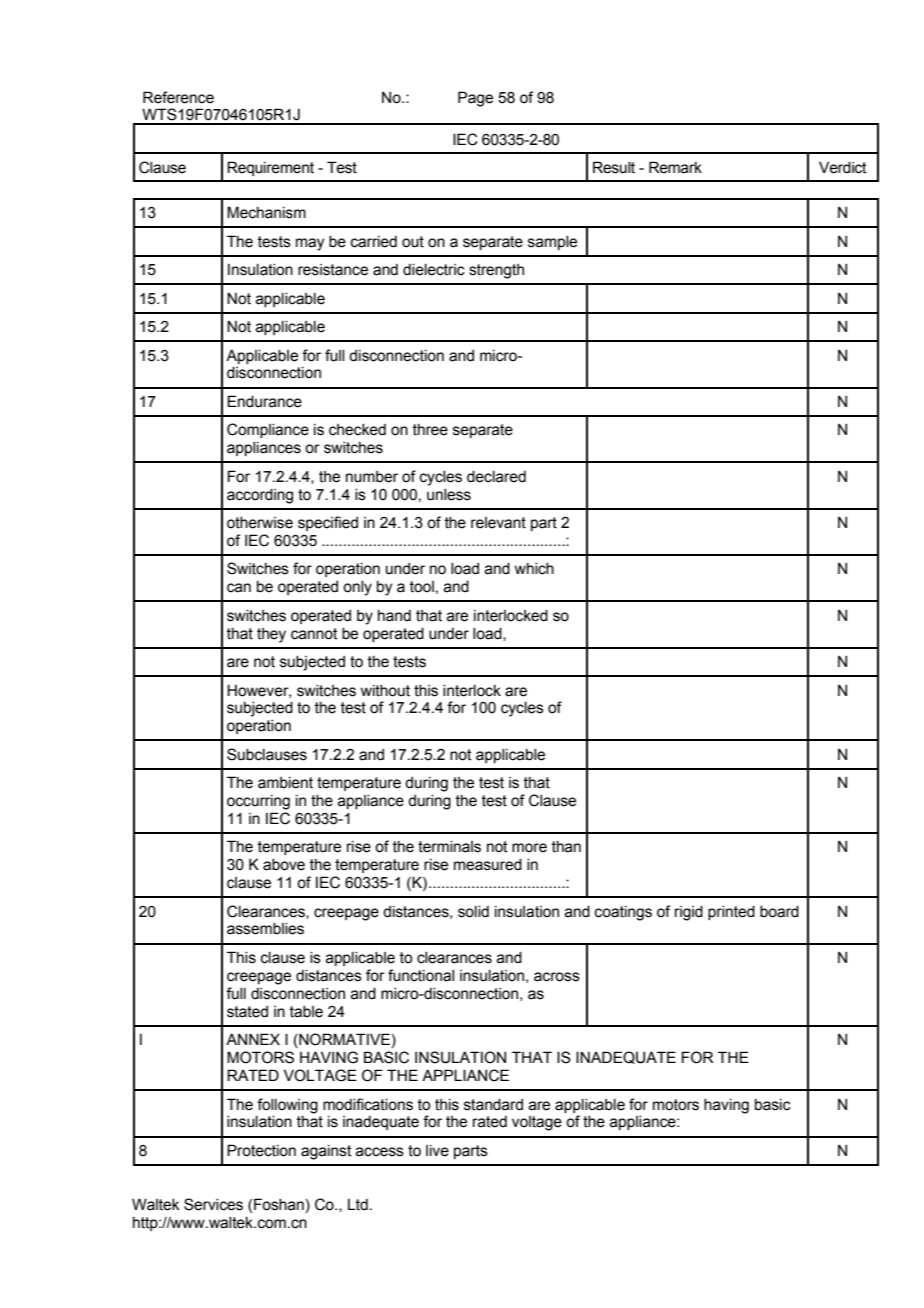 This image has width=924, height=1308. What do you see at coordinates (473, 912) in the image?
I see `solid` at bounding box center [473, 912].
